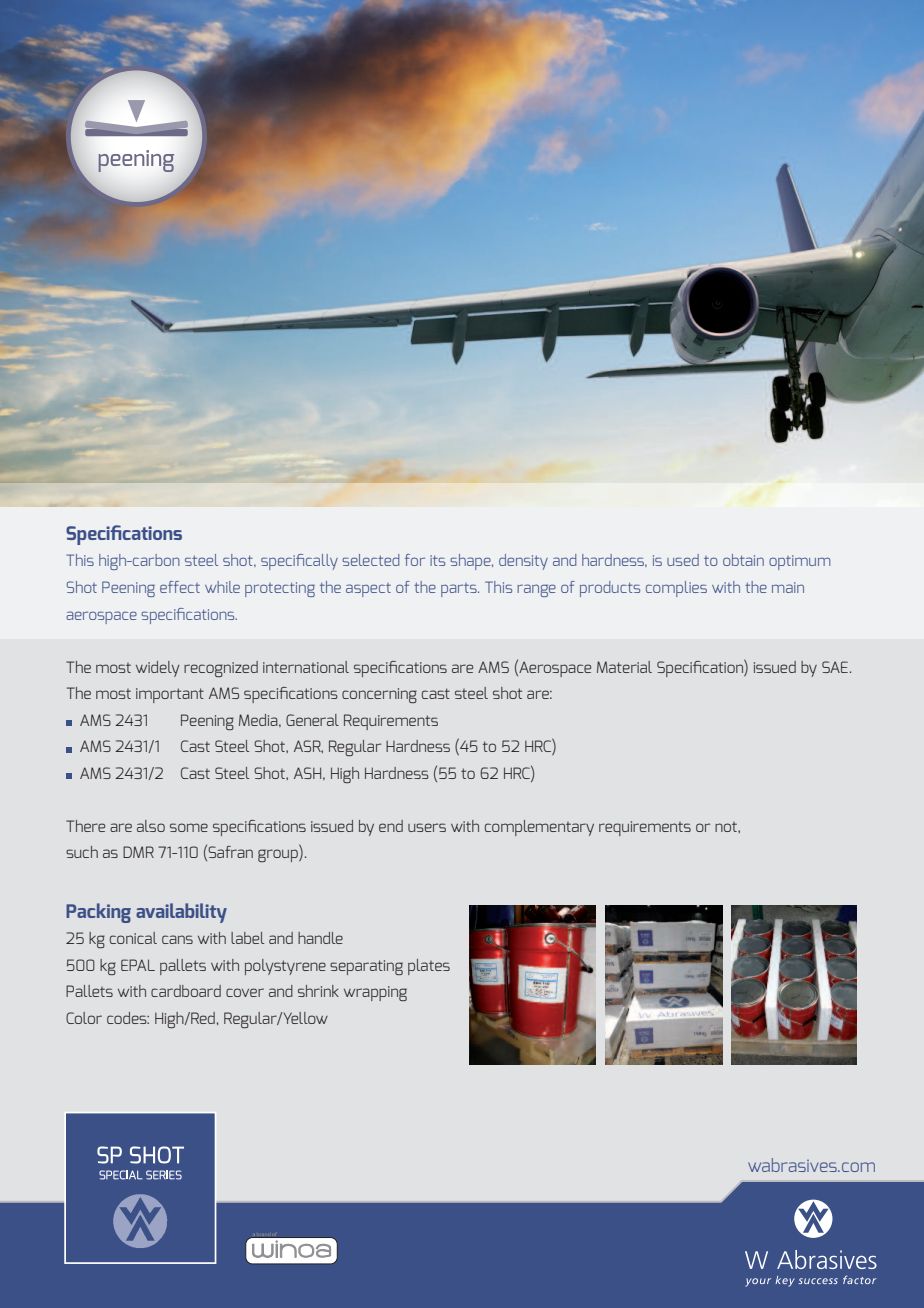 The height and width of the document is (1308, 924). What do you see at coordinates (429, 967) in the document?
I see `plates` at bounding box center [429, 967].
